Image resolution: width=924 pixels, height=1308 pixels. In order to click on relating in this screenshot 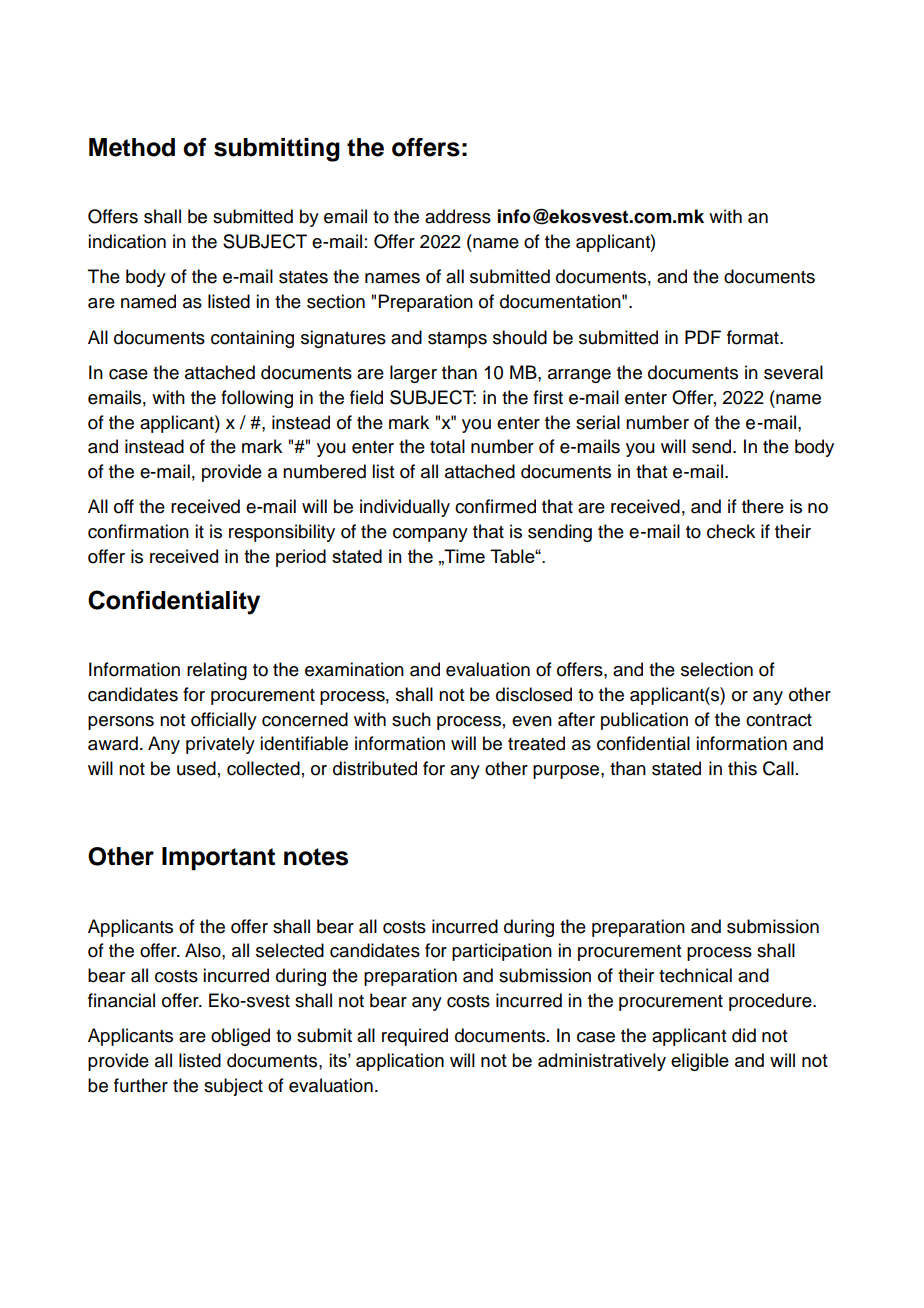, I will do `click(217, 671)`.
